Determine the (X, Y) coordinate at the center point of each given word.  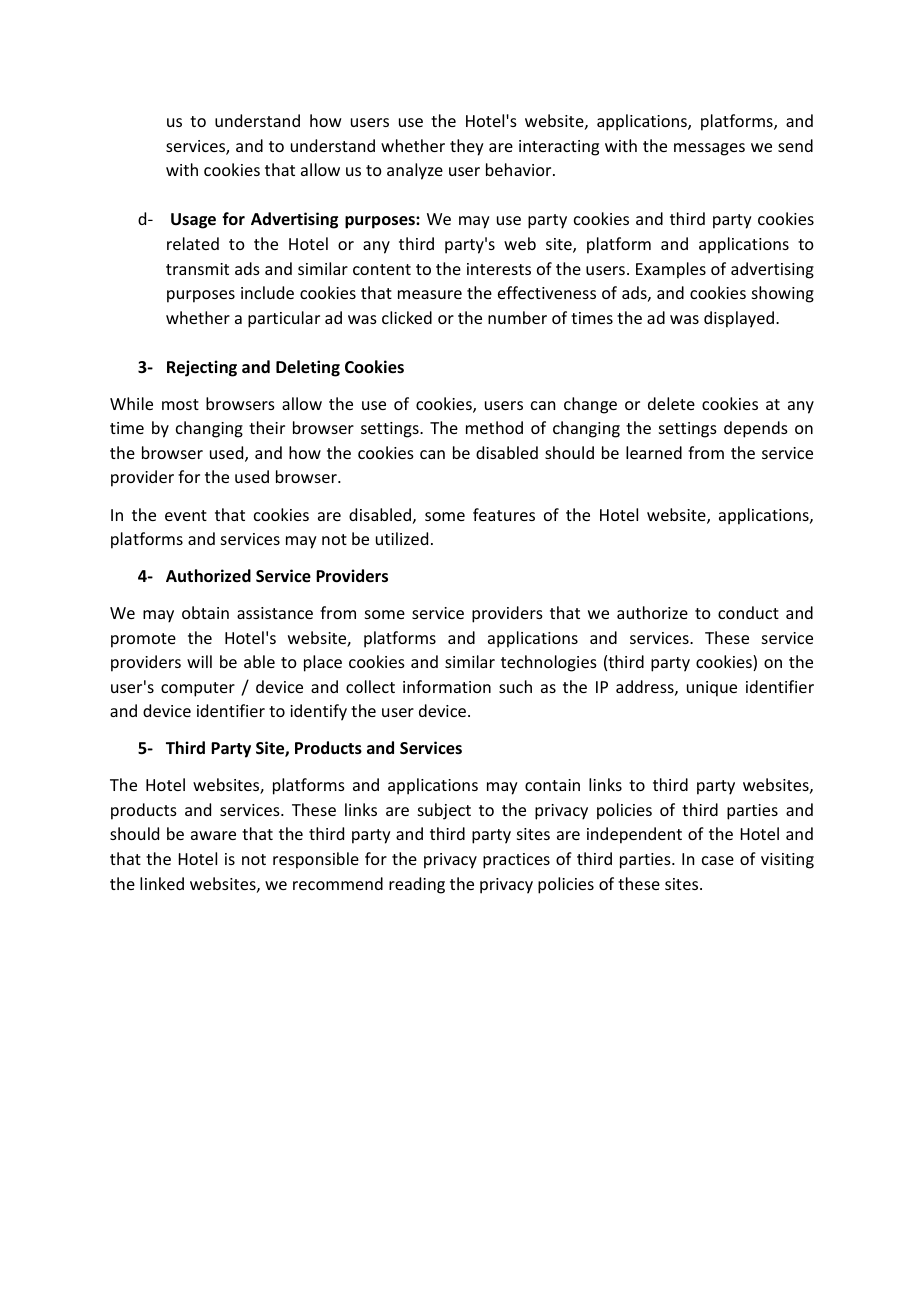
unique (712, 689)
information (447, 686)
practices (516, 861)
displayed (740, 319)
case (718, 860)
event (186, 515)
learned (654, 452)
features (504, 514)
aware (213, 835)
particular (284, 319)
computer (198, 689)
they (467, 147)
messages (709, 149)
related (193, 243)
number (517, 317)
